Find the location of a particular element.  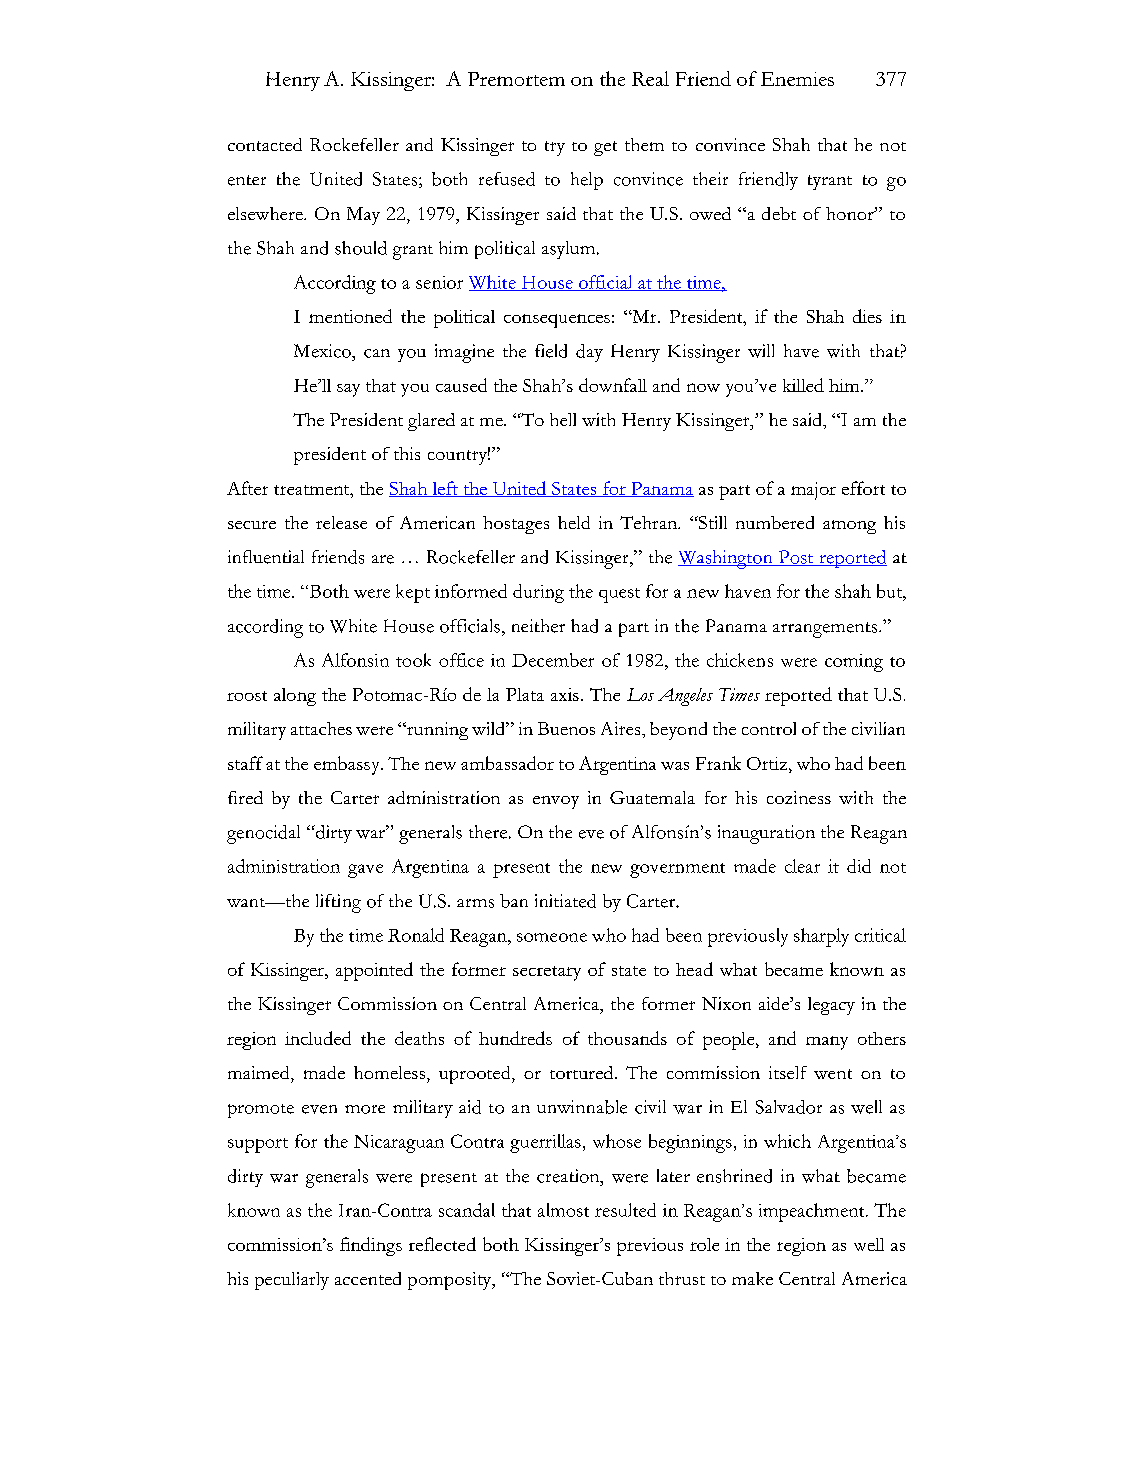

peculiarly is located at coordinates (292, 1281).
